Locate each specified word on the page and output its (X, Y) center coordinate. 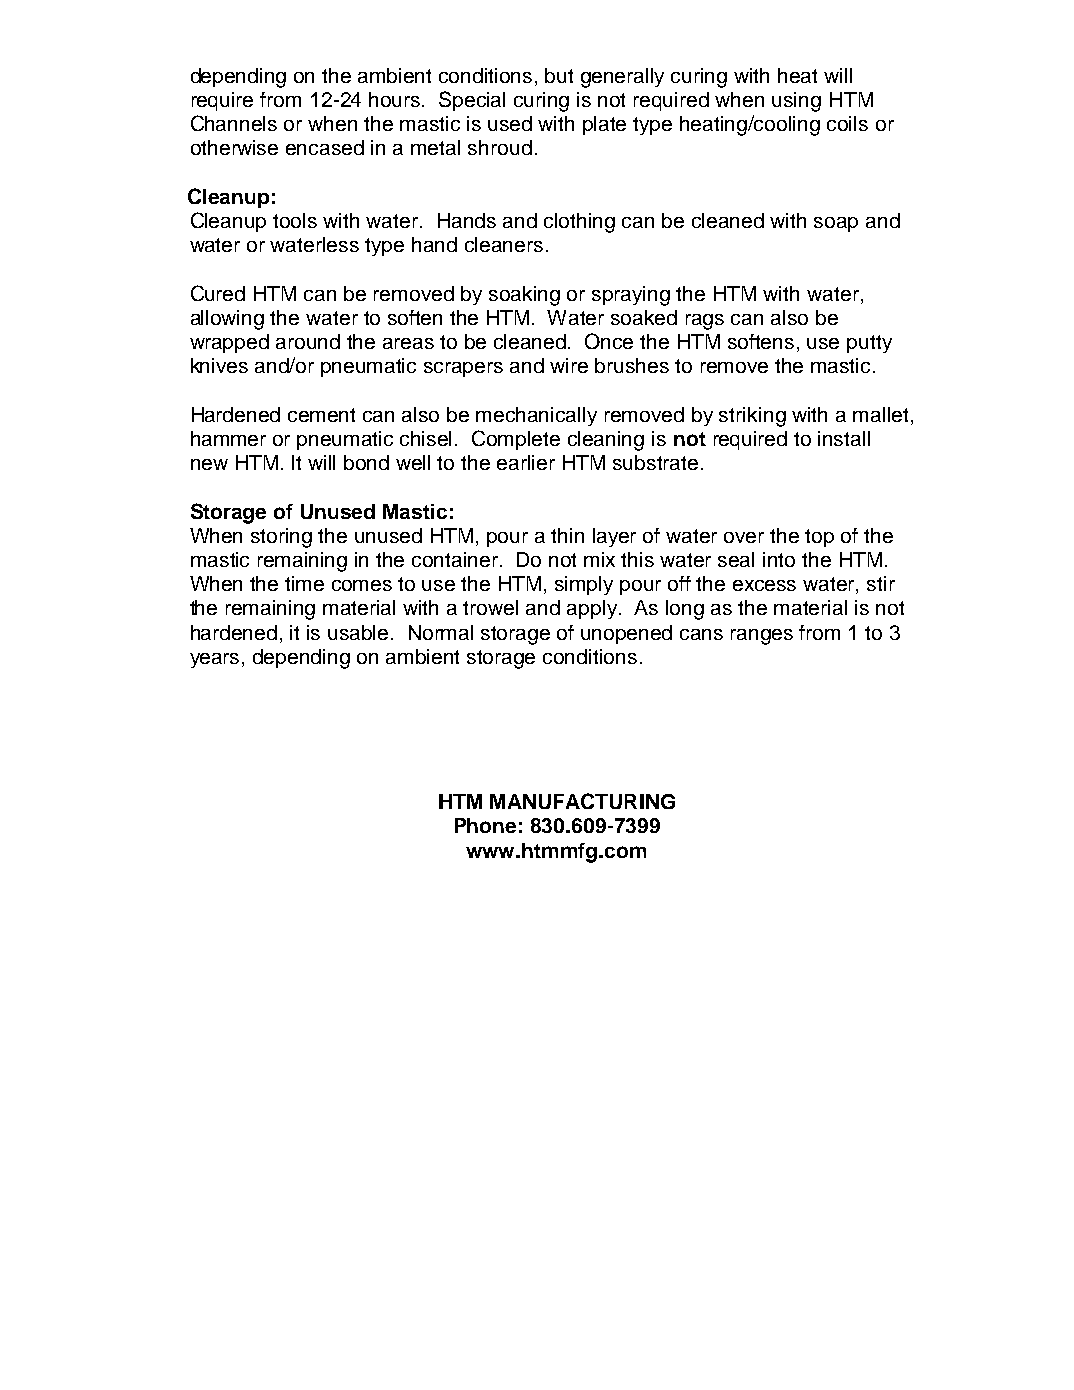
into (779, 559)
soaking (524, 296)
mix (599, 559)
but (559, 75)
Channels (234, 123)
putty (869, 344)
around (308, 341)
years (216, 660)
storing (281, 538)
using (796, 102)
